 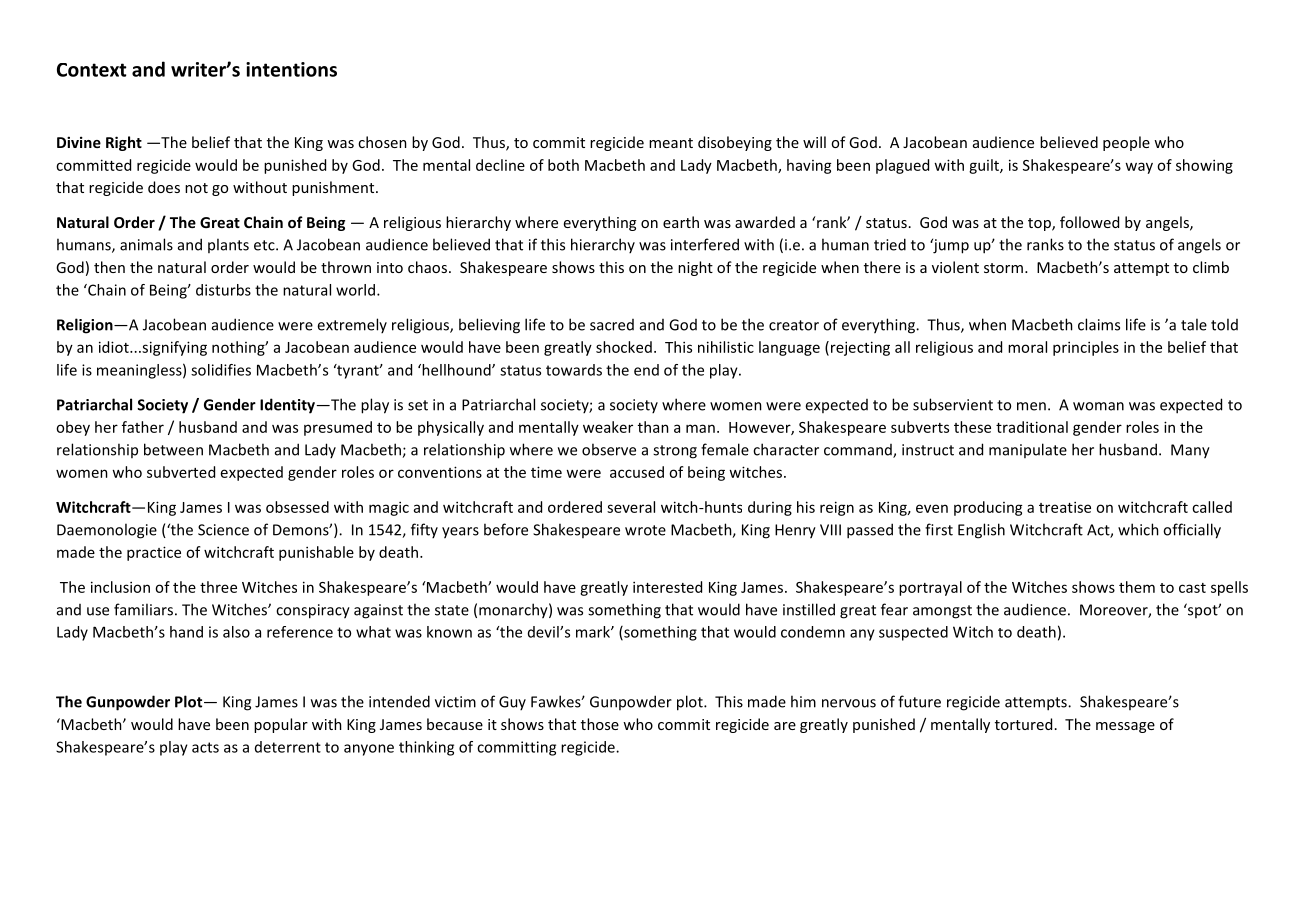 What do you see at coordinates (143, 427) in the screenshot?
I see `father` at bounding box center [143, 427].
